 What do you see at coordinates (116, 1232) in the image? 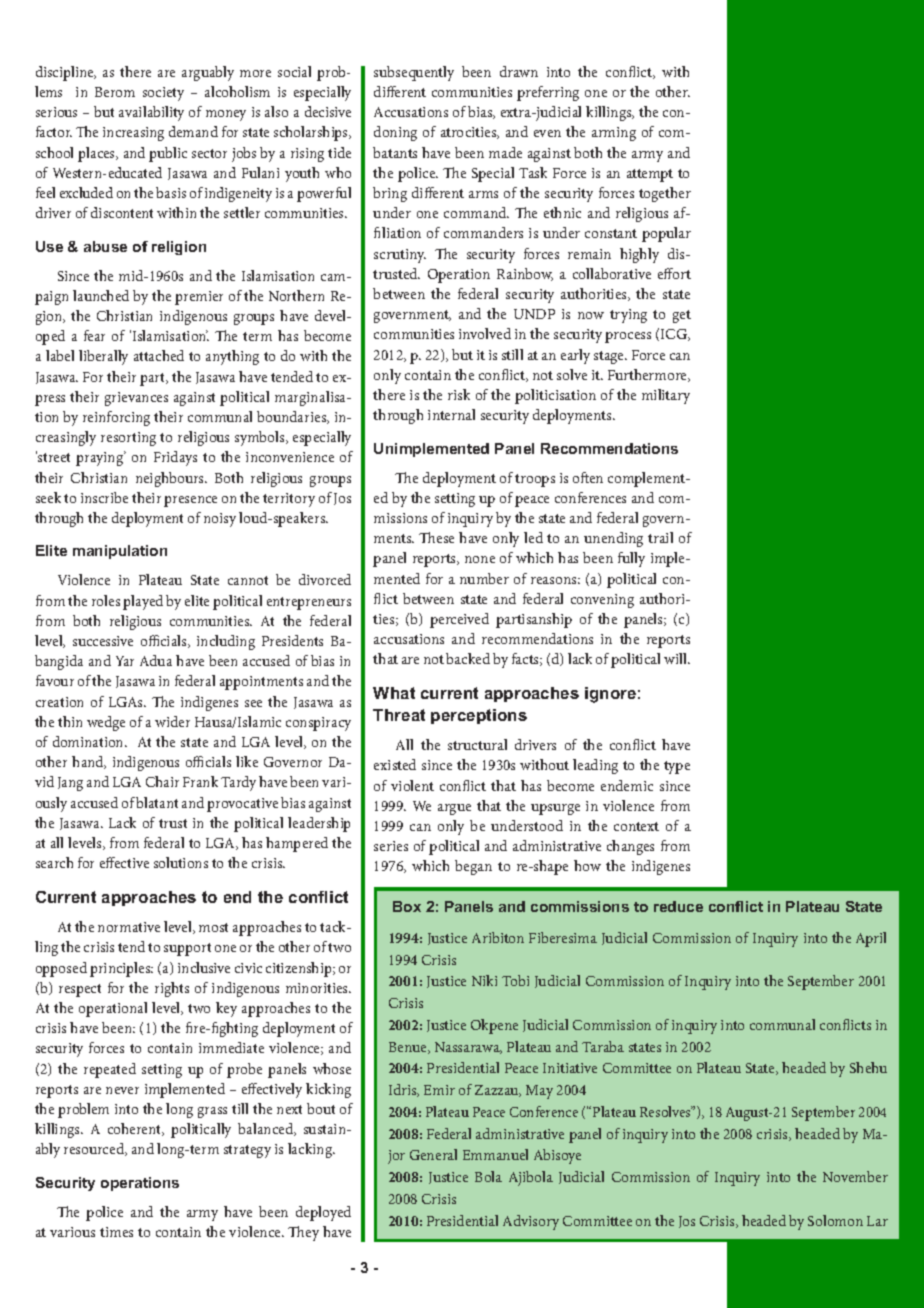
I see `times` at bounding box center [116, 1232].
